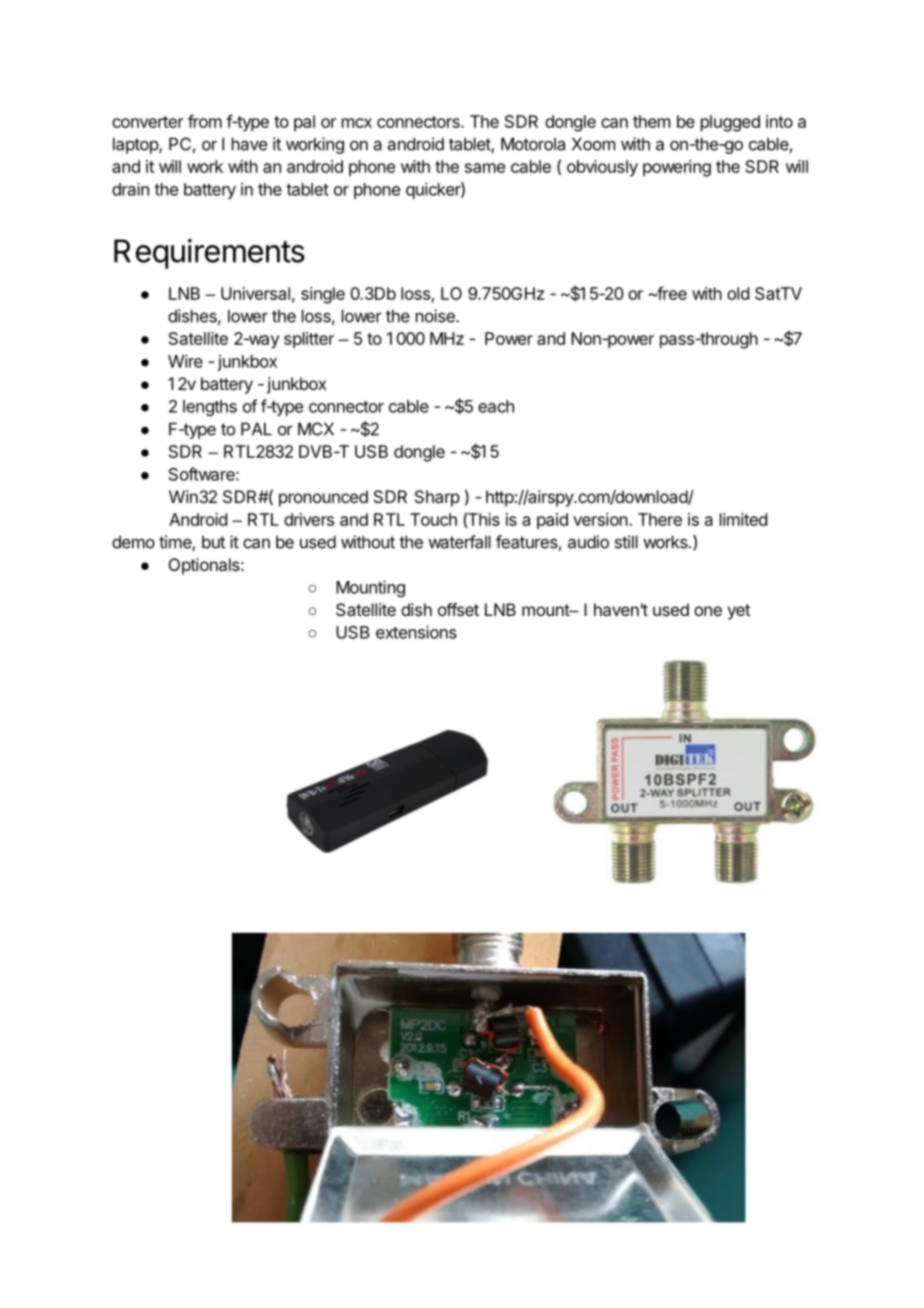  What do you see at coordinates (458, 609) in the screenshot?
I see `offset` at bounding box center [458, 609].
